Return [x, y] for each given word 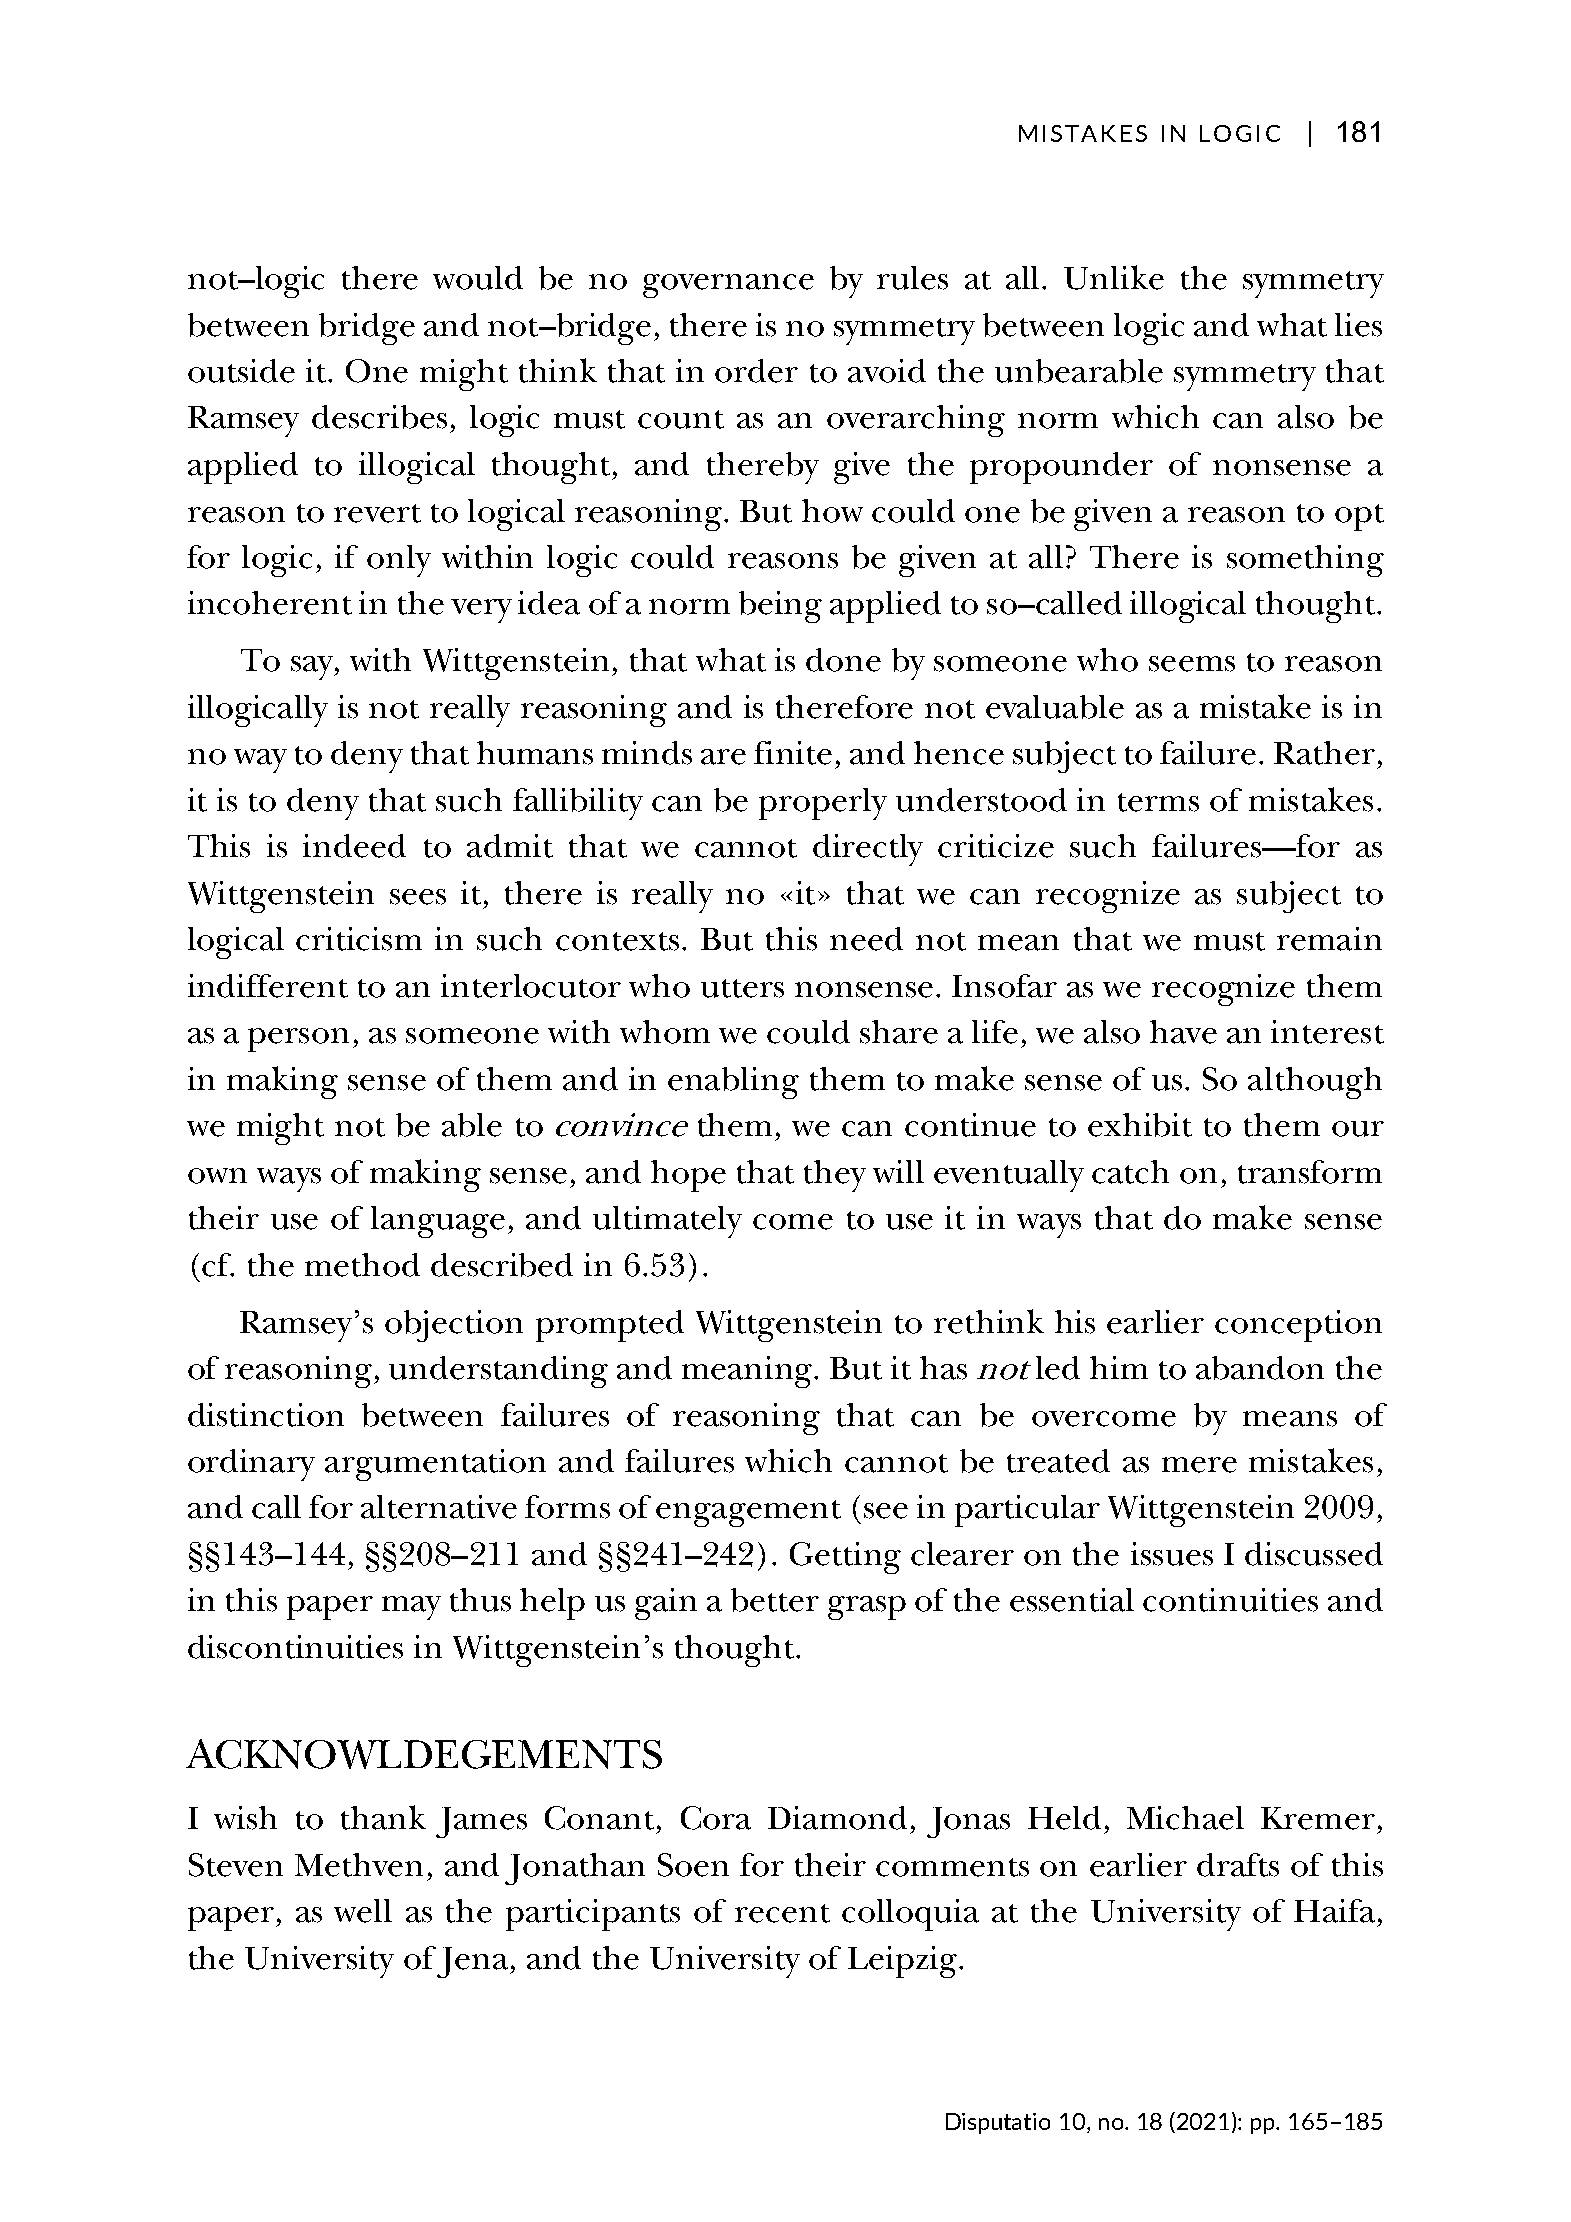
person [298, 1040]
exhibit [1140, 1125]
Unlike [1114, 277]
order [756, 371]
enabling [733, 1083]
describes [379, 417]
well [363, 1911]
